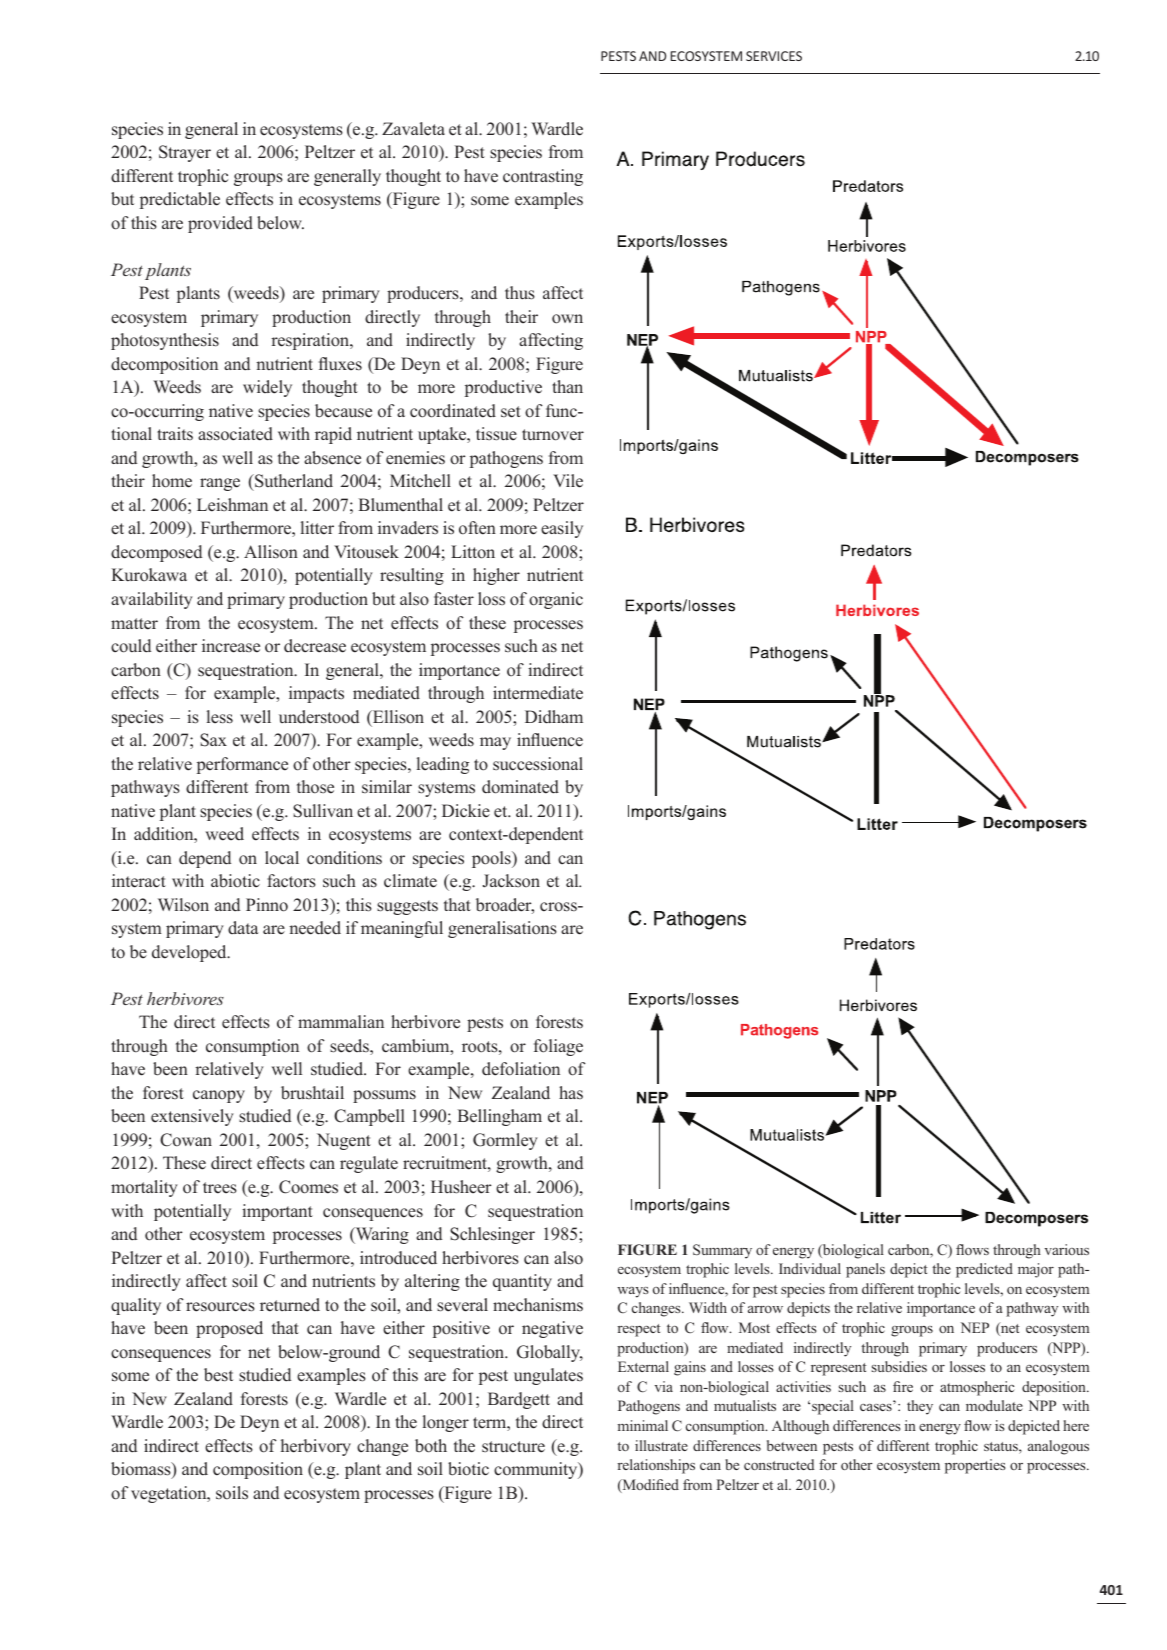 This image has width=1167, height=1650. Describe the element at coordinates (219, 1096) in the image. I see `canopy` at that location.
